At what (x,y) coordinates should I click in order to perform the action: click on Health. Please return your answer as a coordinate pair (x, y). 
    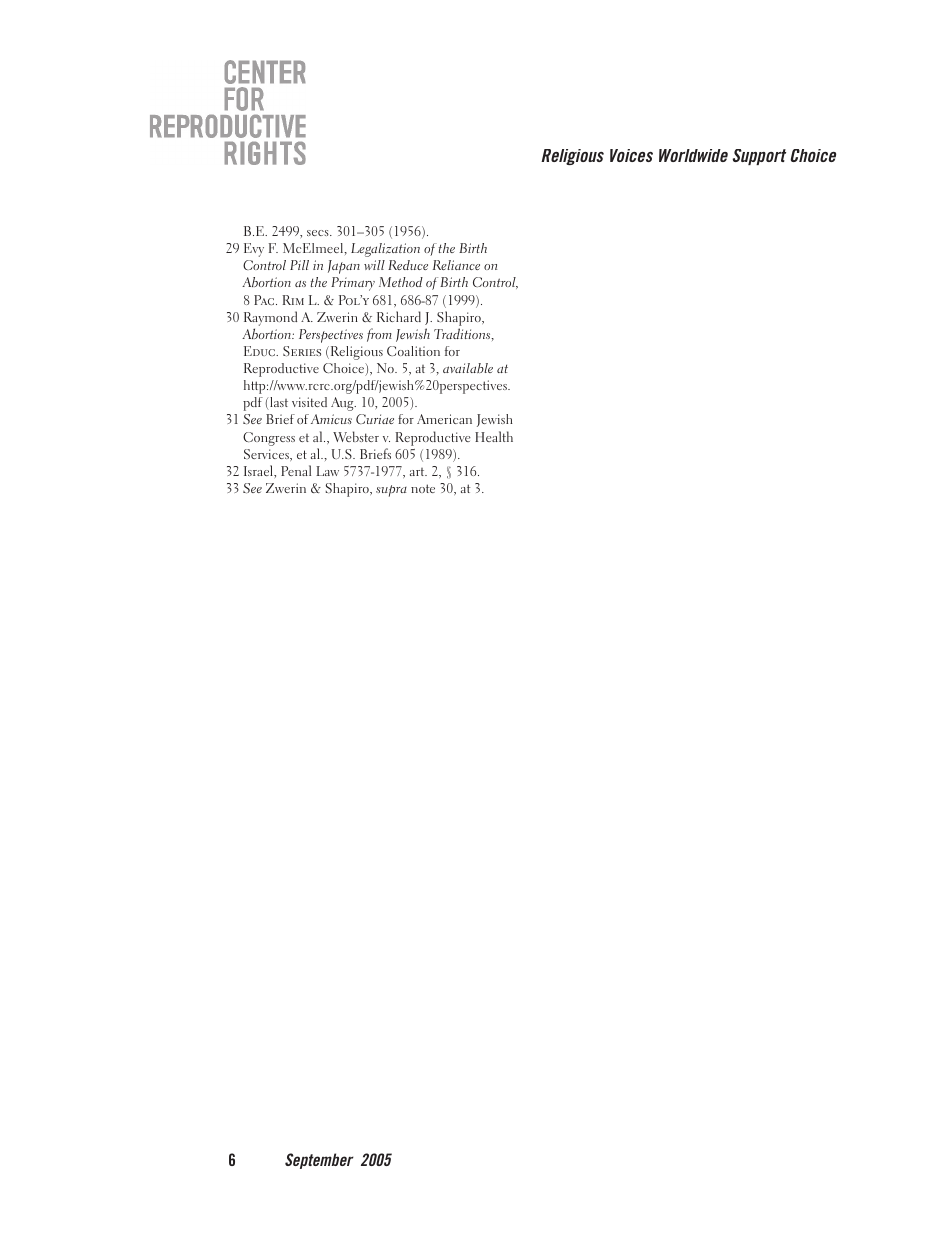
    Looking at the image, I should click on (494, 436).
